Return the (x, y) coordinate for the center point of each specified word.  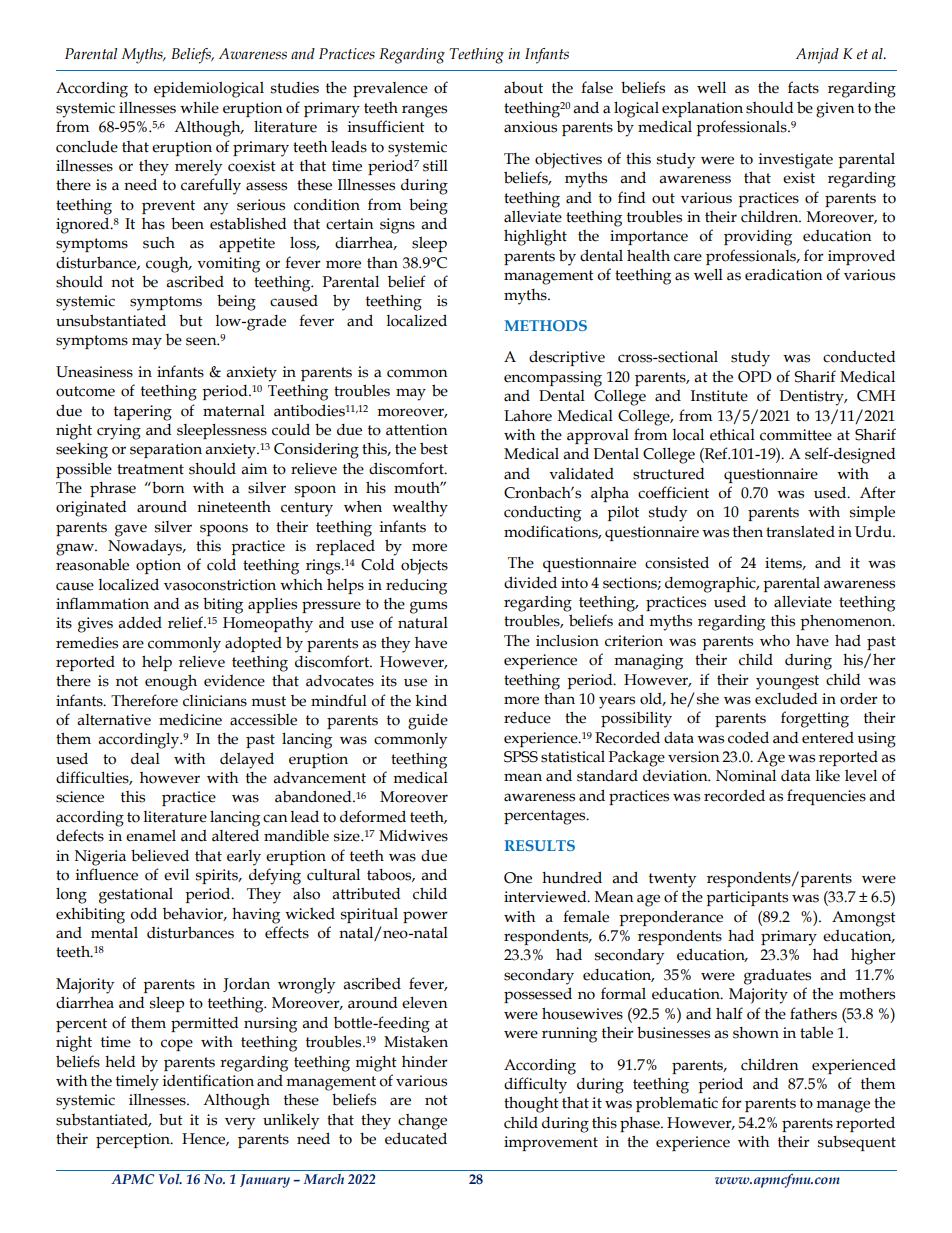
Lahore (528, 416)
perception (134, 1140)
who (775, 641)
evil (176, 875)
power (425, 917)
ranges (424, 111)
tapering (143, 413)
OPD (754, 377)
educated (416, 1138)
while (199, 108)
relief (186, 622)
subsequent (857, 1143)
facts (803, 87)
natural (423, 623)
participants (747, 898)
